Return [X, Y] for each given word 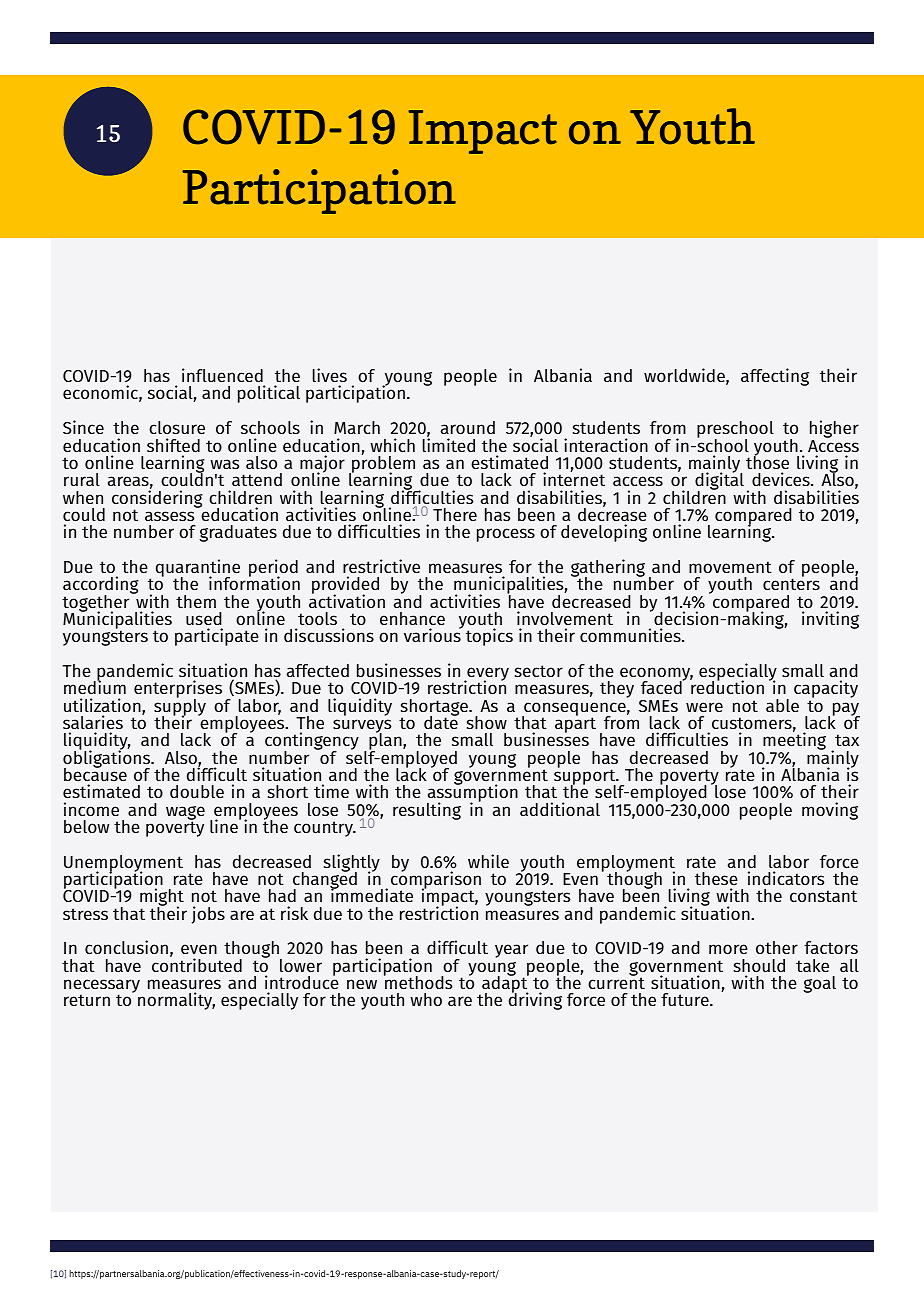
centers [791, 584]
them [196, 601]
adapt [504, 985]
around [468, 427]
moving [830, 811]
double [197, 791]
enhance [412, 618]
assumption [472, 794]
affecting [775, 377]
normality [176, 1001]
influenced [222, 375]
